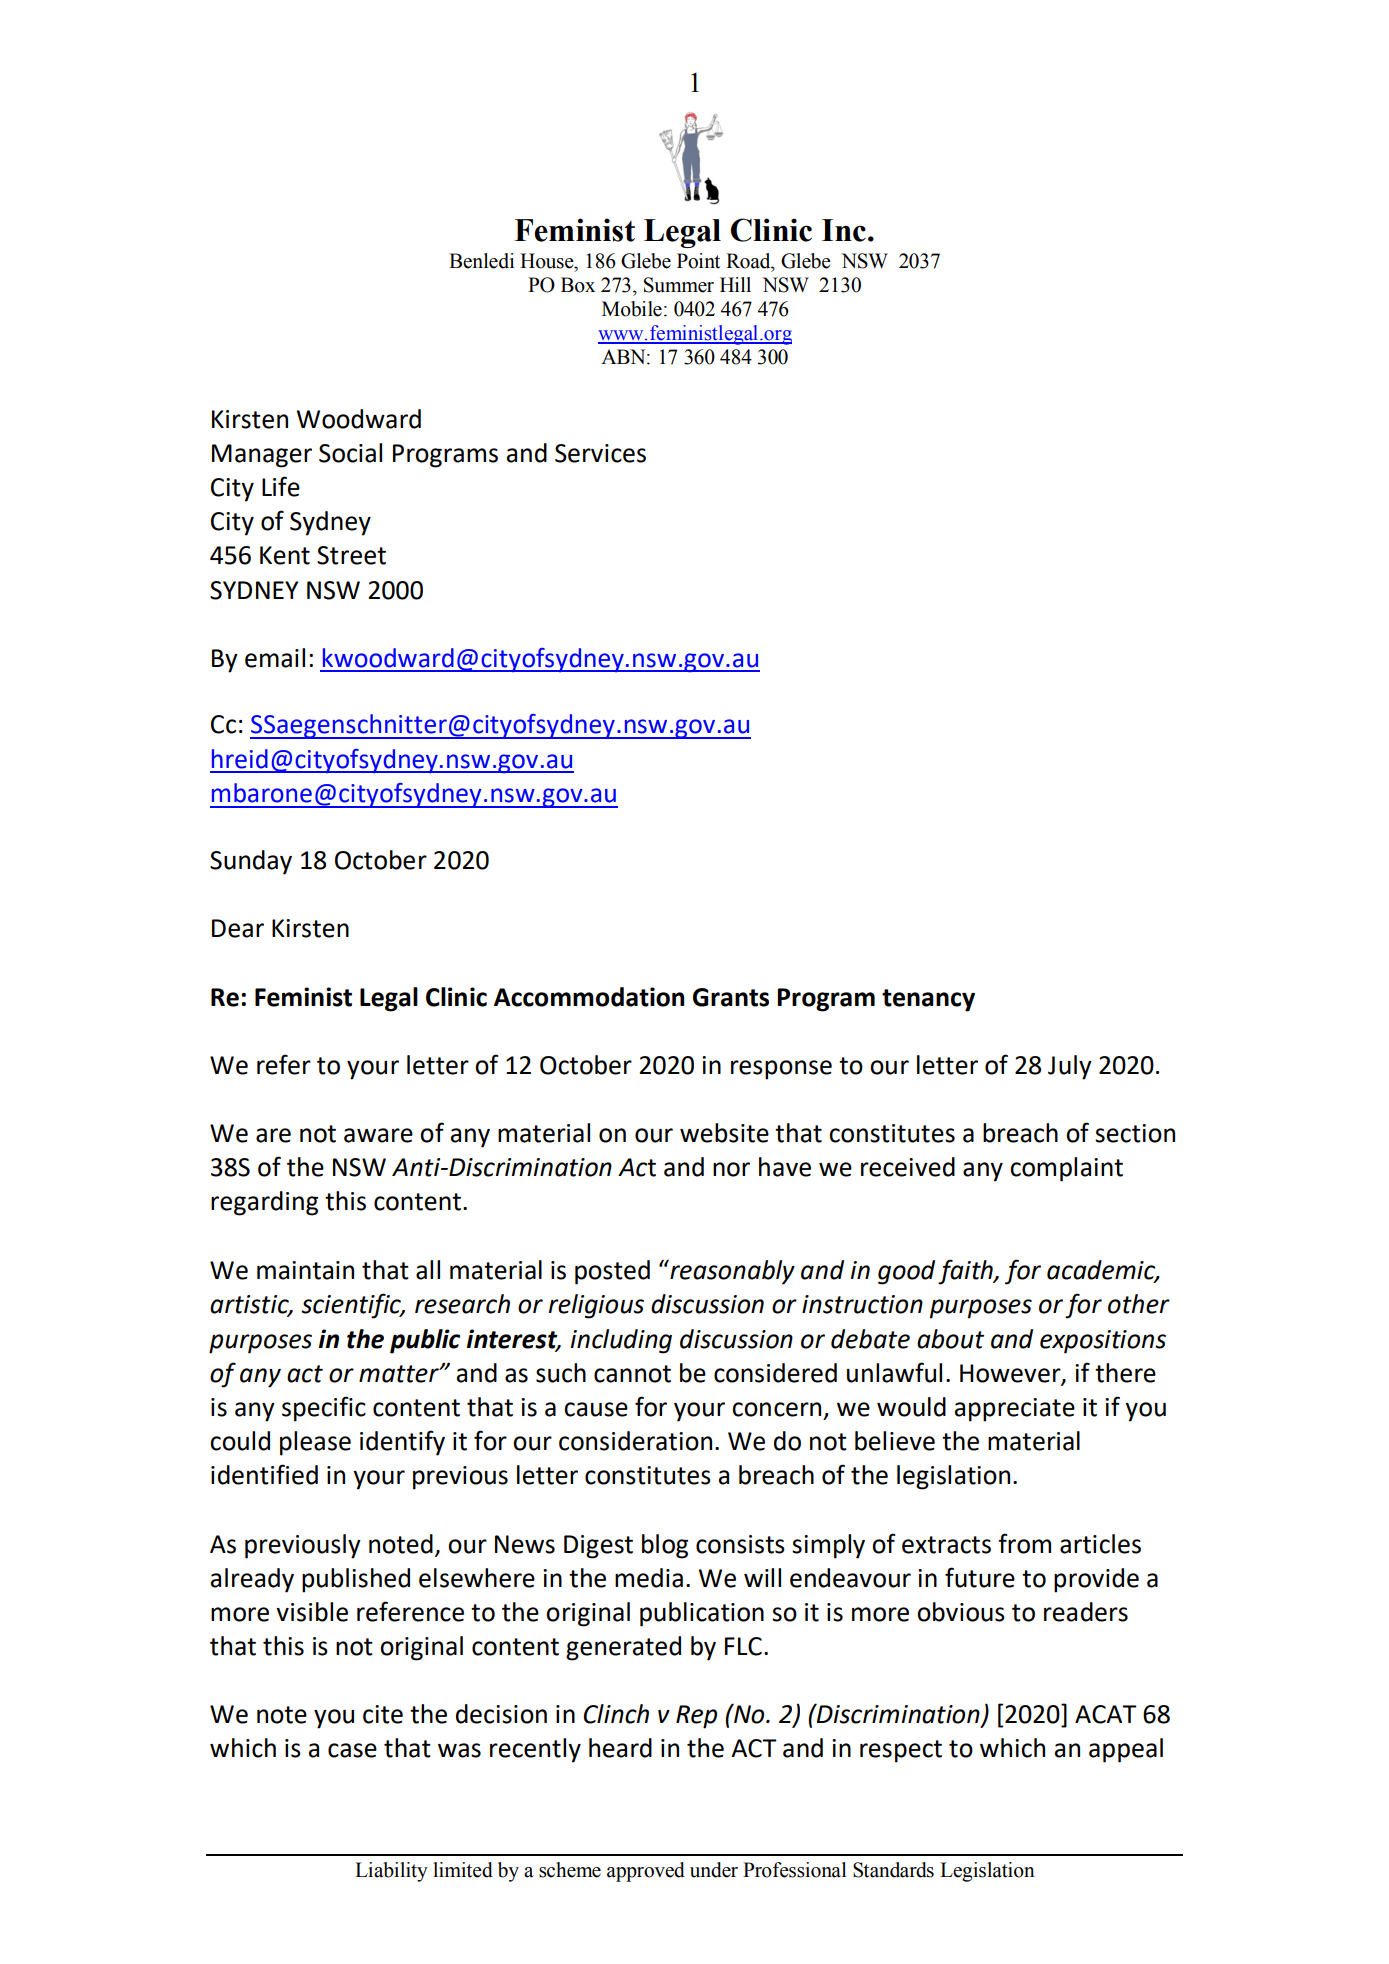 Image resolution: width=1389 pixels, height=1964 pixels. Describe the element at coordinates (391, 1872) in the screenshot. I see `Liability` at that location.
